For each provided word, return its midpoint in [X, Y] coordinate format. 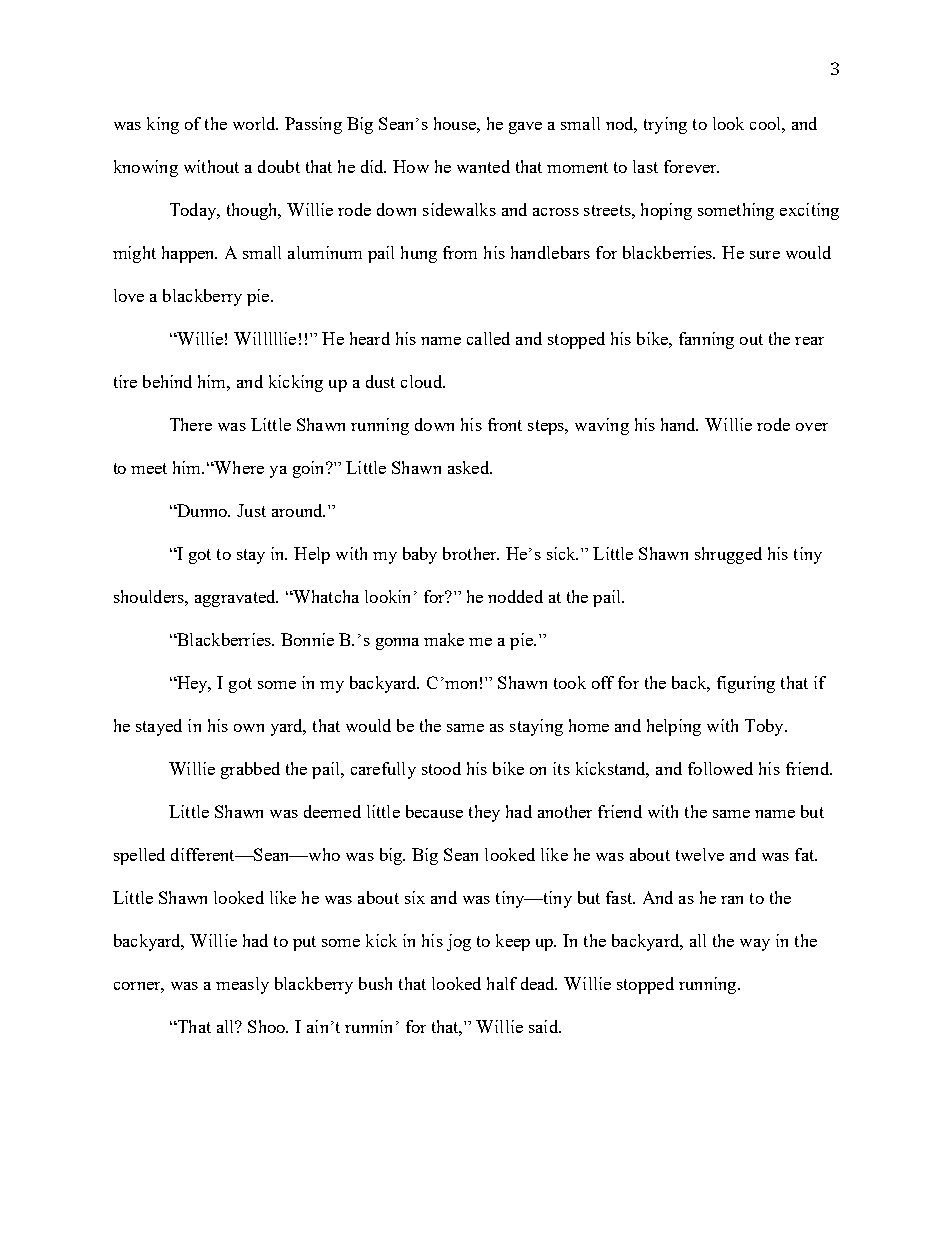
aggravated [236, 598]
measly [242, 985]
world [255, 123]
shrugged [728, 555]
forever [691, 166]
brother [471, 553]
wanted [483, 166]
